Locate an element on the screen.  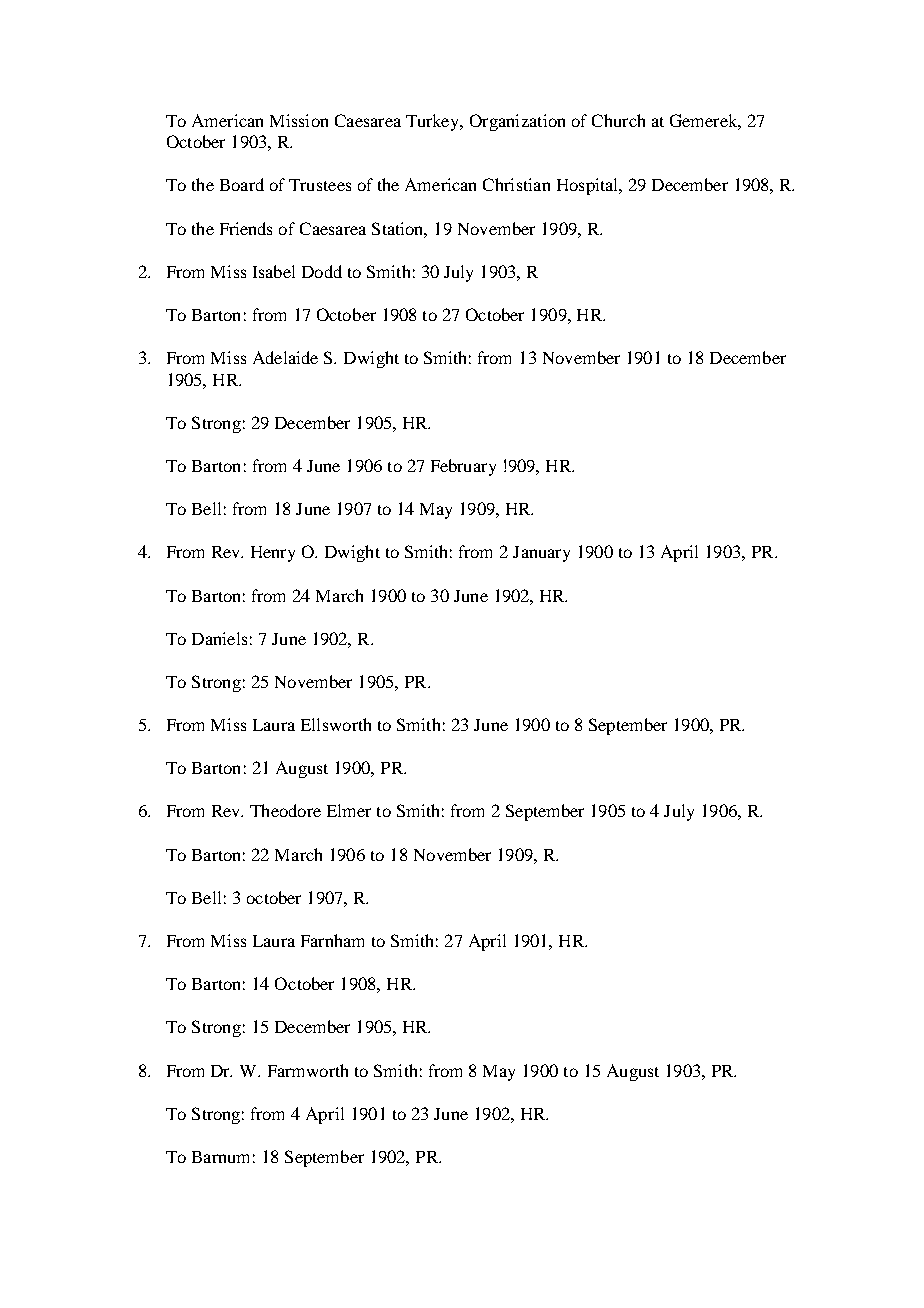
January is located at coordinates (541, 554).
